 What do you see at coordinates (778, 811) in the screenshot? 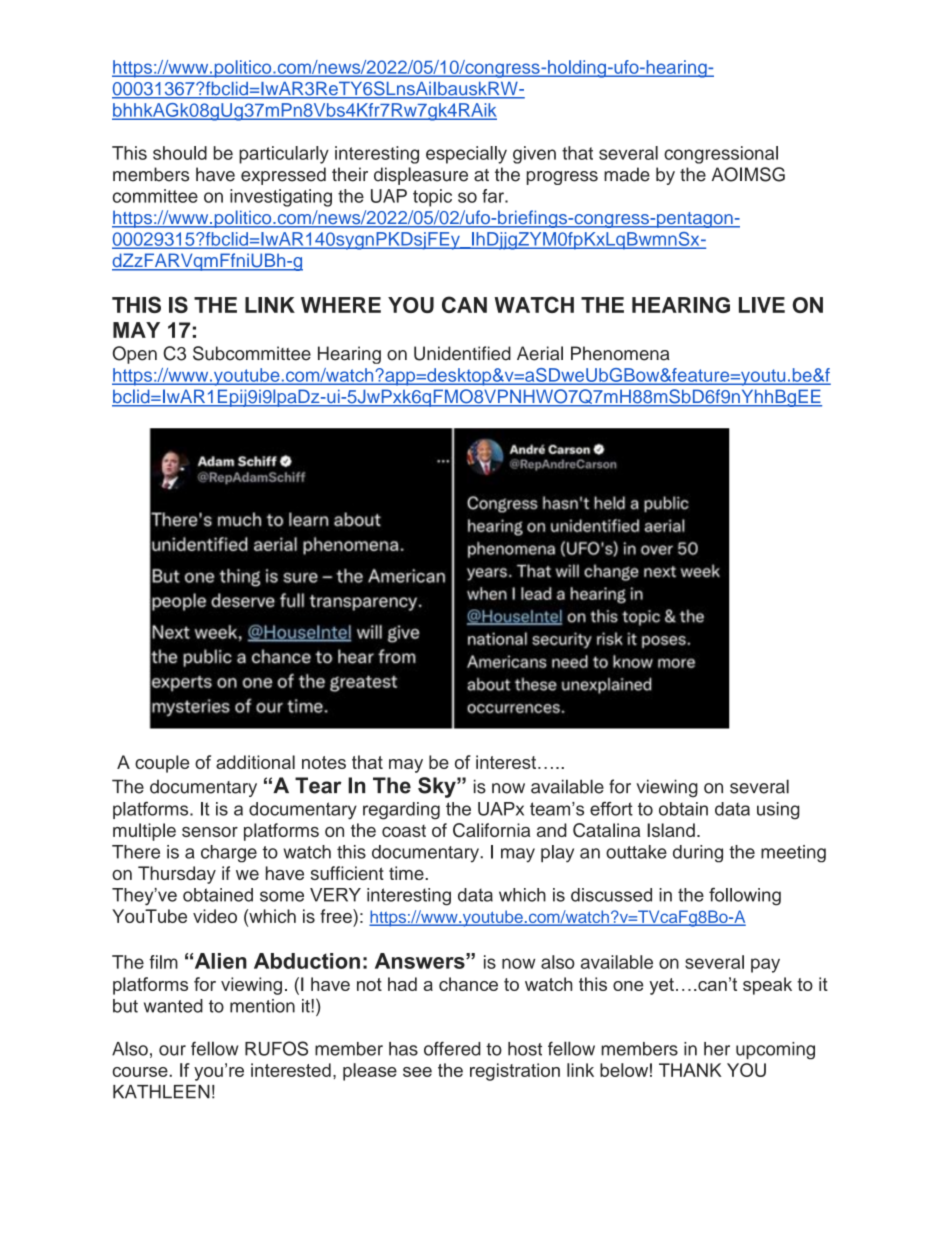
I see `using` at bounding box center [778, 811].
